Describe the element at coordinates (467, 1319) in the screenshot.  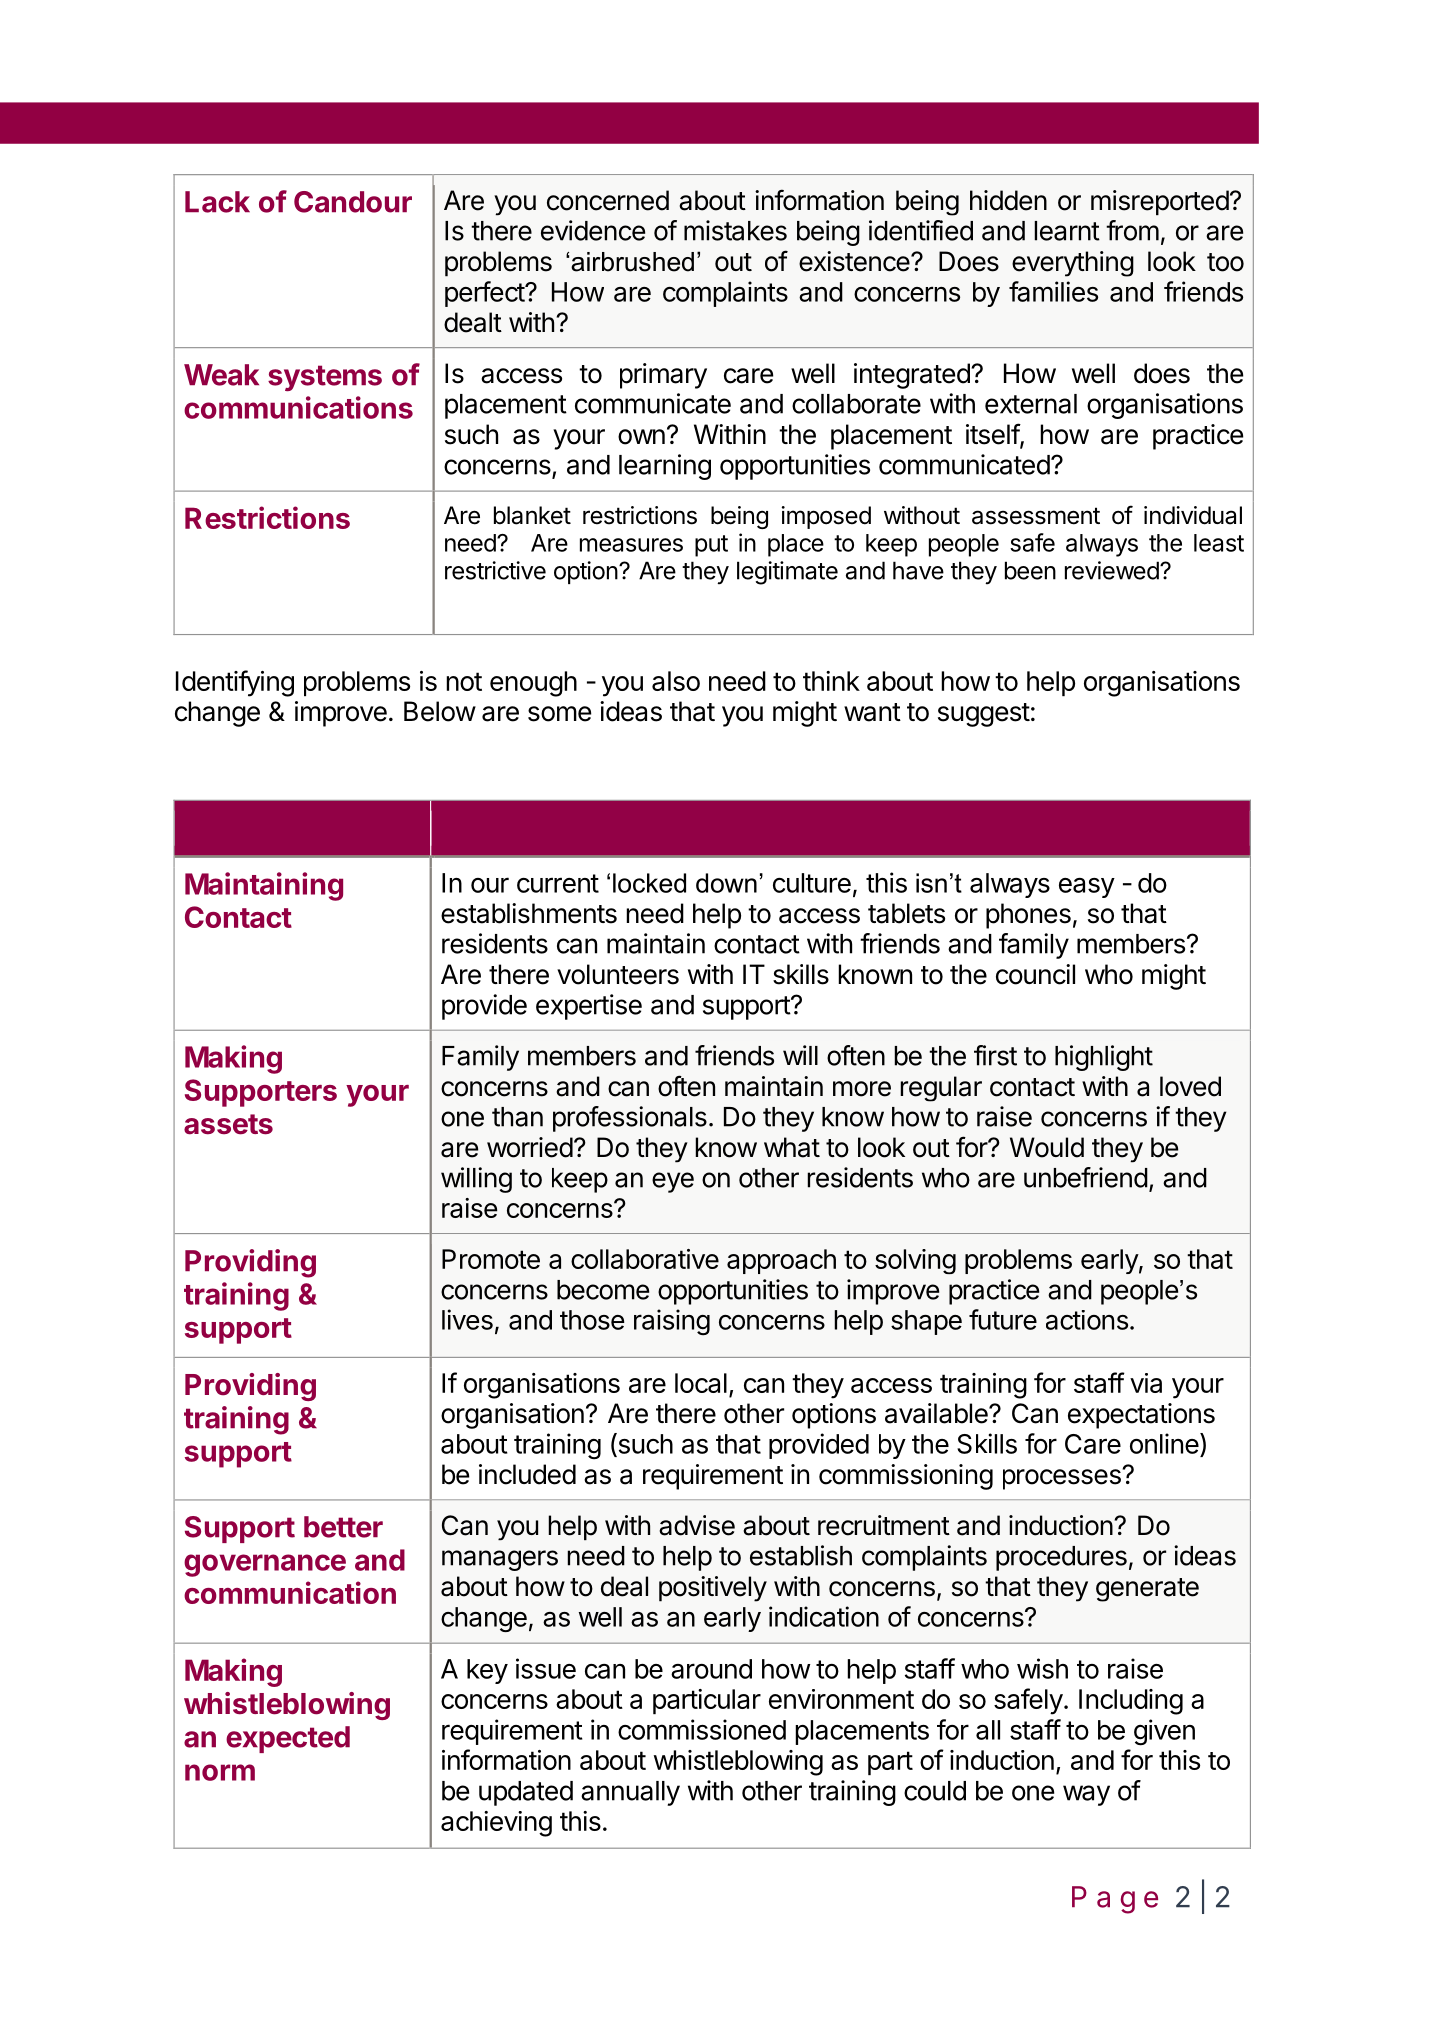
I see `lives` at that location.
